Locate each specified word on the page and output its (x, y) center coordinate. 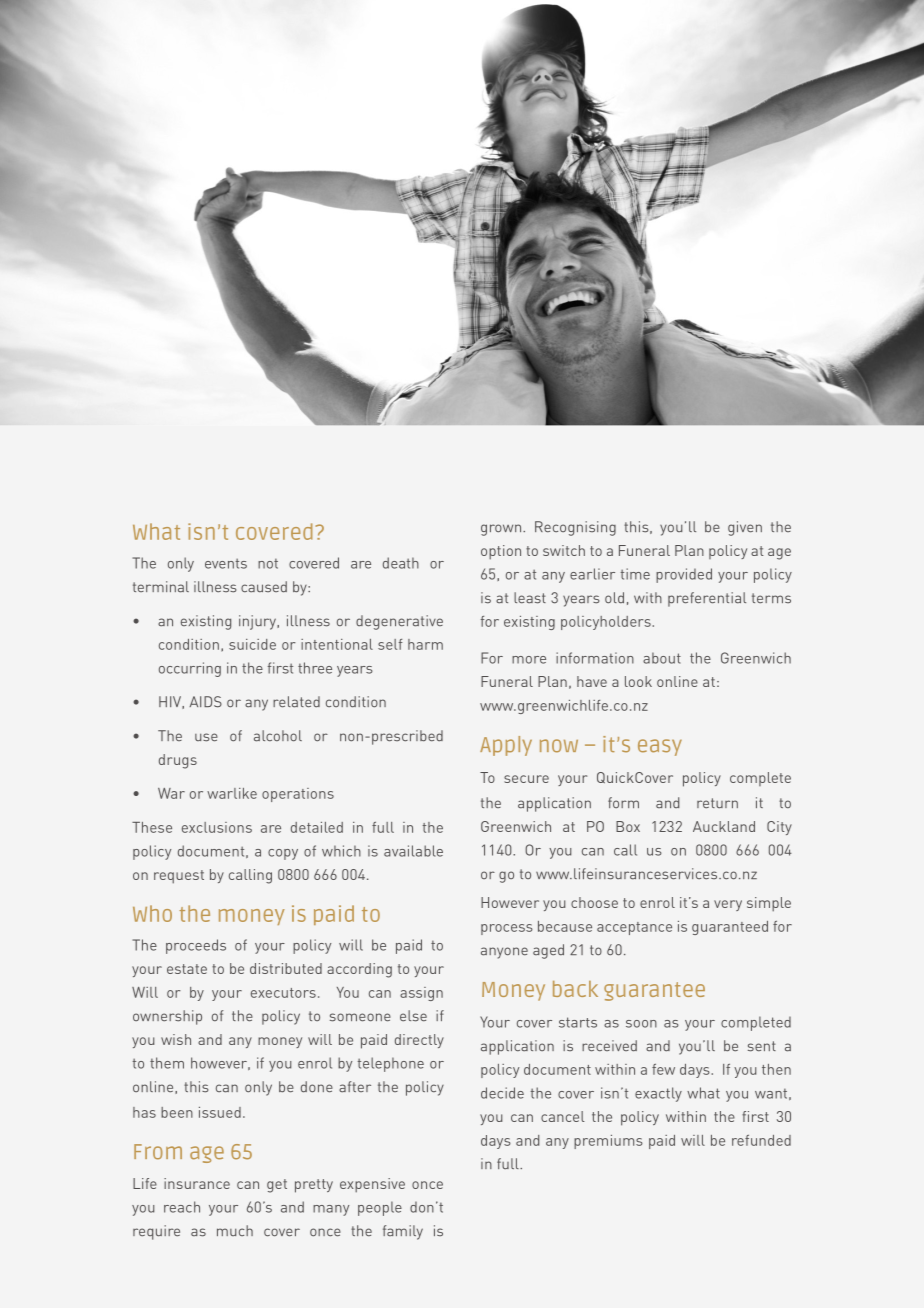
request (179, 877)
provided (684, 575)
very (728, 905)
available (413, 851)
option (501, 552)
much (235, 1230)
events (226, 563)
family (403, 1232)
